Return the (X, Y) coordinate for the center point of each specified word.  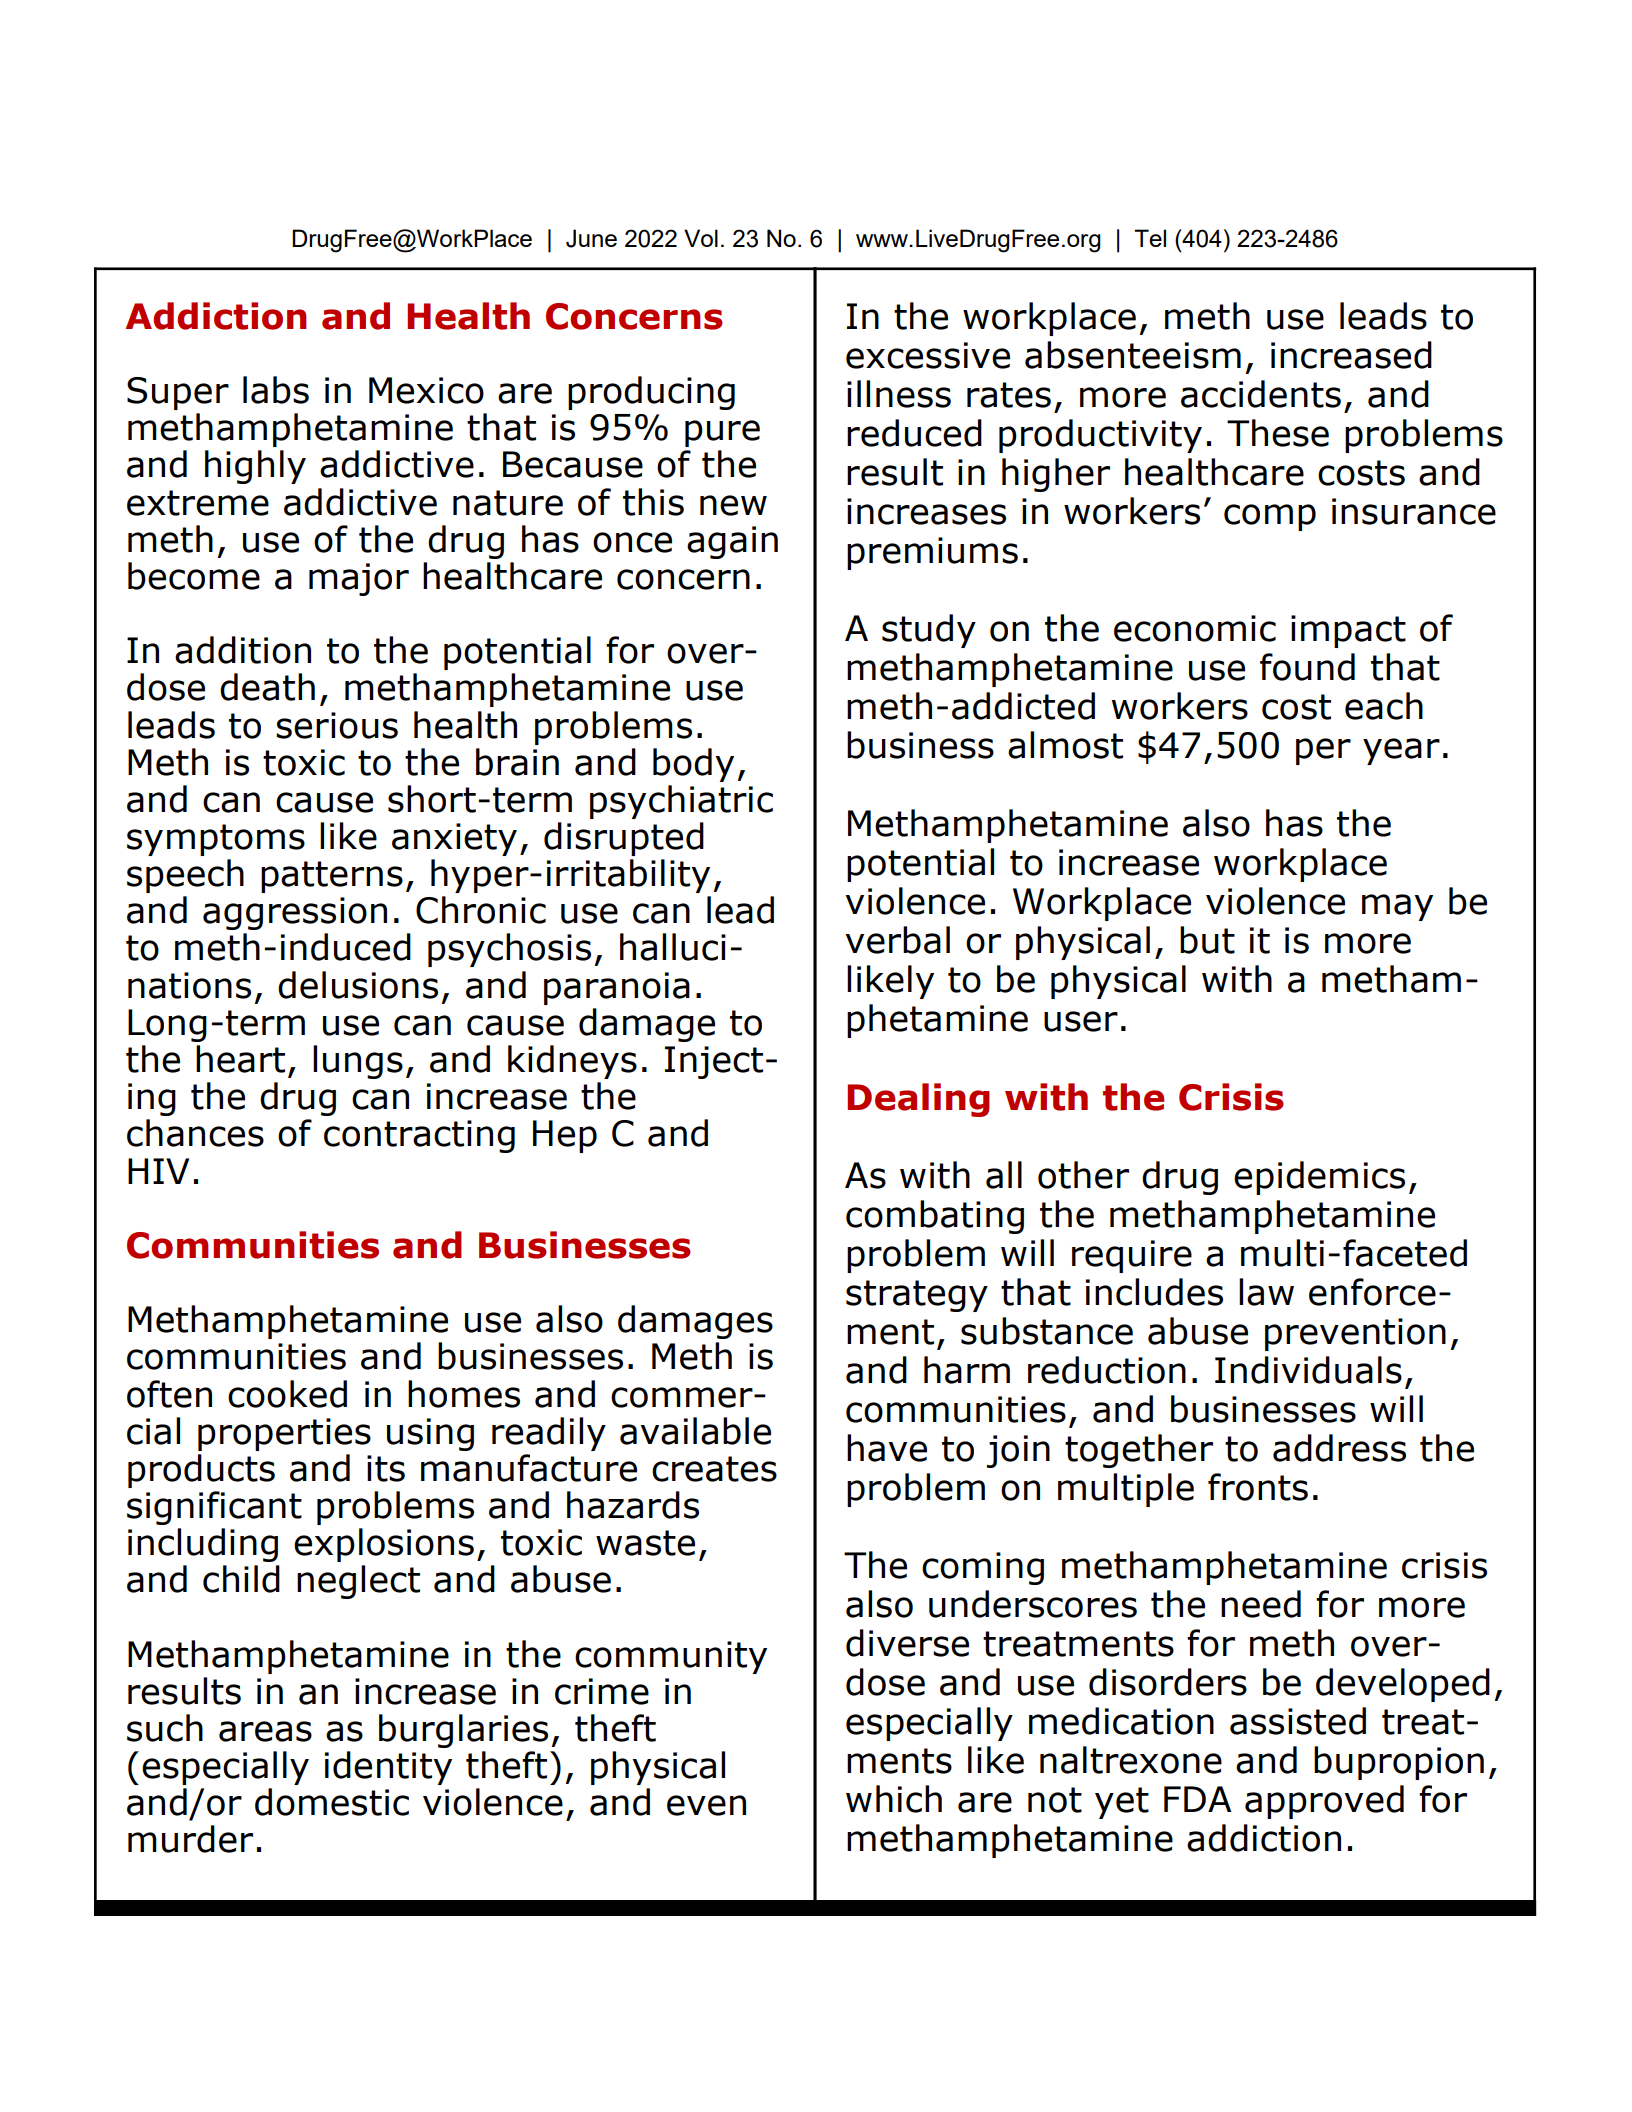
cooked (287, 1394)
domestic (332, 1802)
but (1207, 940)
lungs (358, 1062)
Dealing (918, 1100)
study (929, 631)
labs (276, 390)
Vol (701, 238)
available (695, 1431)
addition (243, 650)
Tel (1150, 238)
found (1307, 667)
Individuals (1308, 1370)
